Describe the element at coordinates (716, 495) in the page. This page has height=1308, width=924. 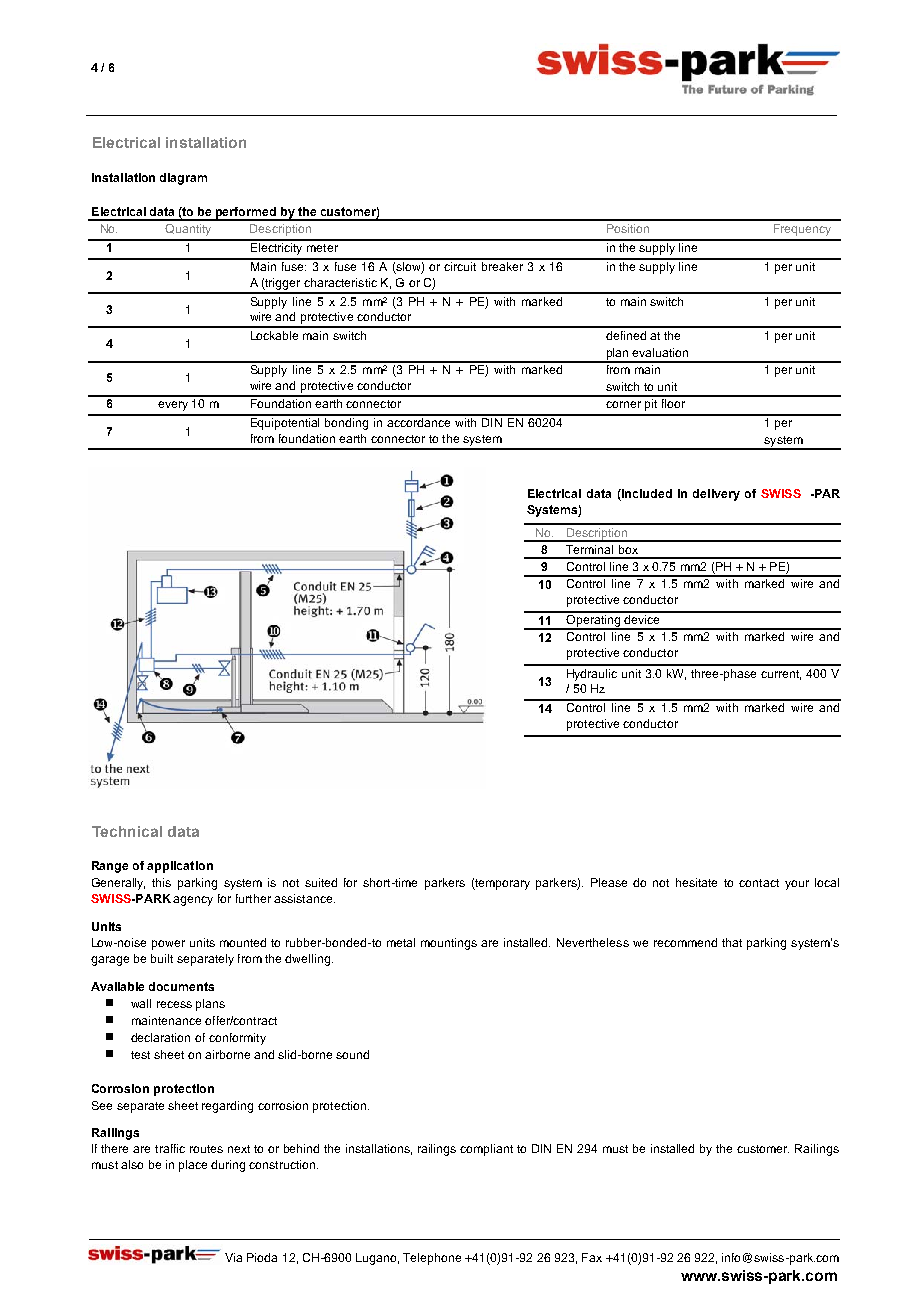
I see `delivery` at that location.
